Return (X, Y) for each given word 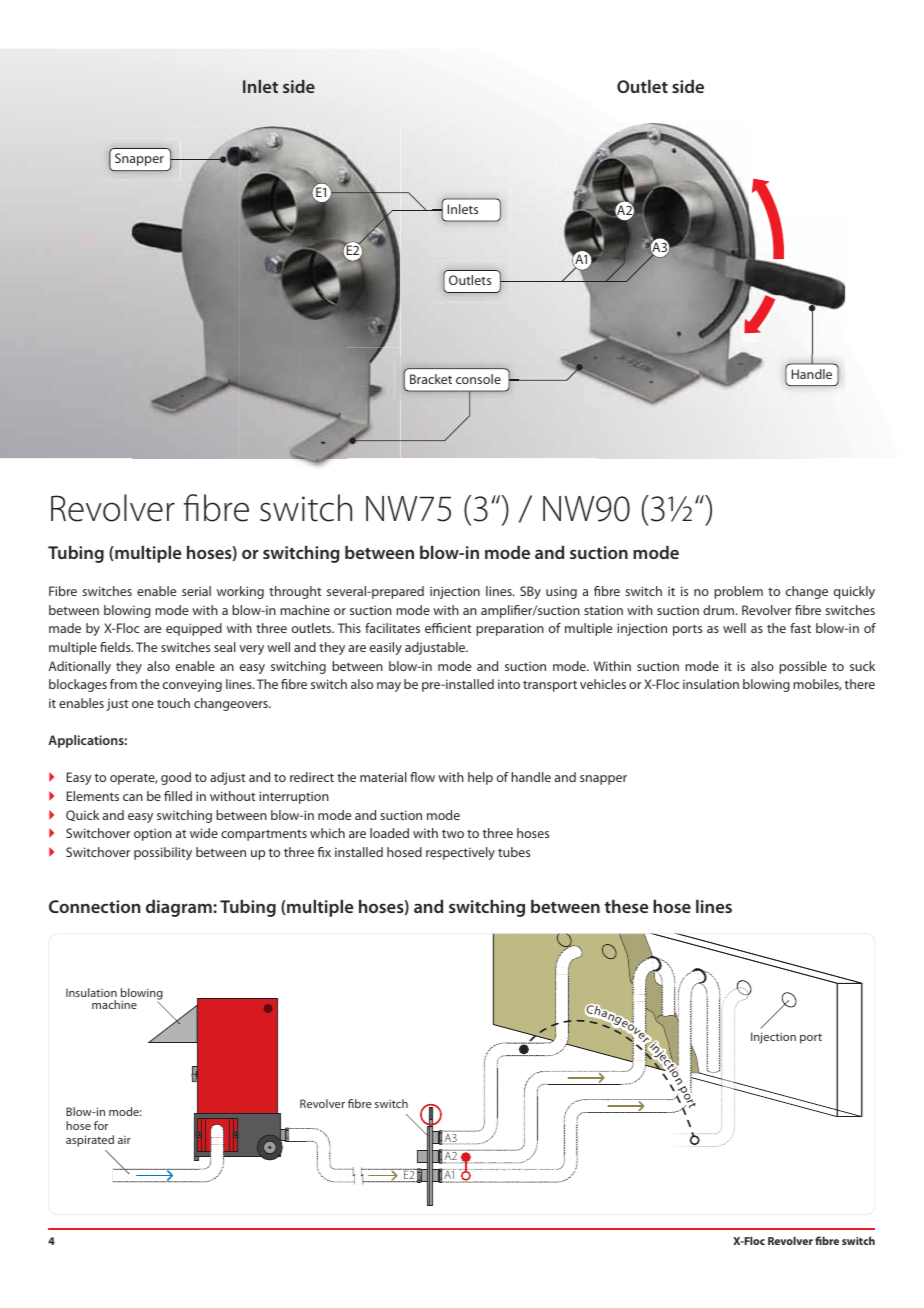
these (626, 906)
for (101, 1125)
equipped (194, 629)
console (478, 379)
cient (457, 628)
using (561, 592)
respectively (460, 853)
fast (800, 628)
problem (738, 592)
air (124, 1140)
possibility (163, 853)
